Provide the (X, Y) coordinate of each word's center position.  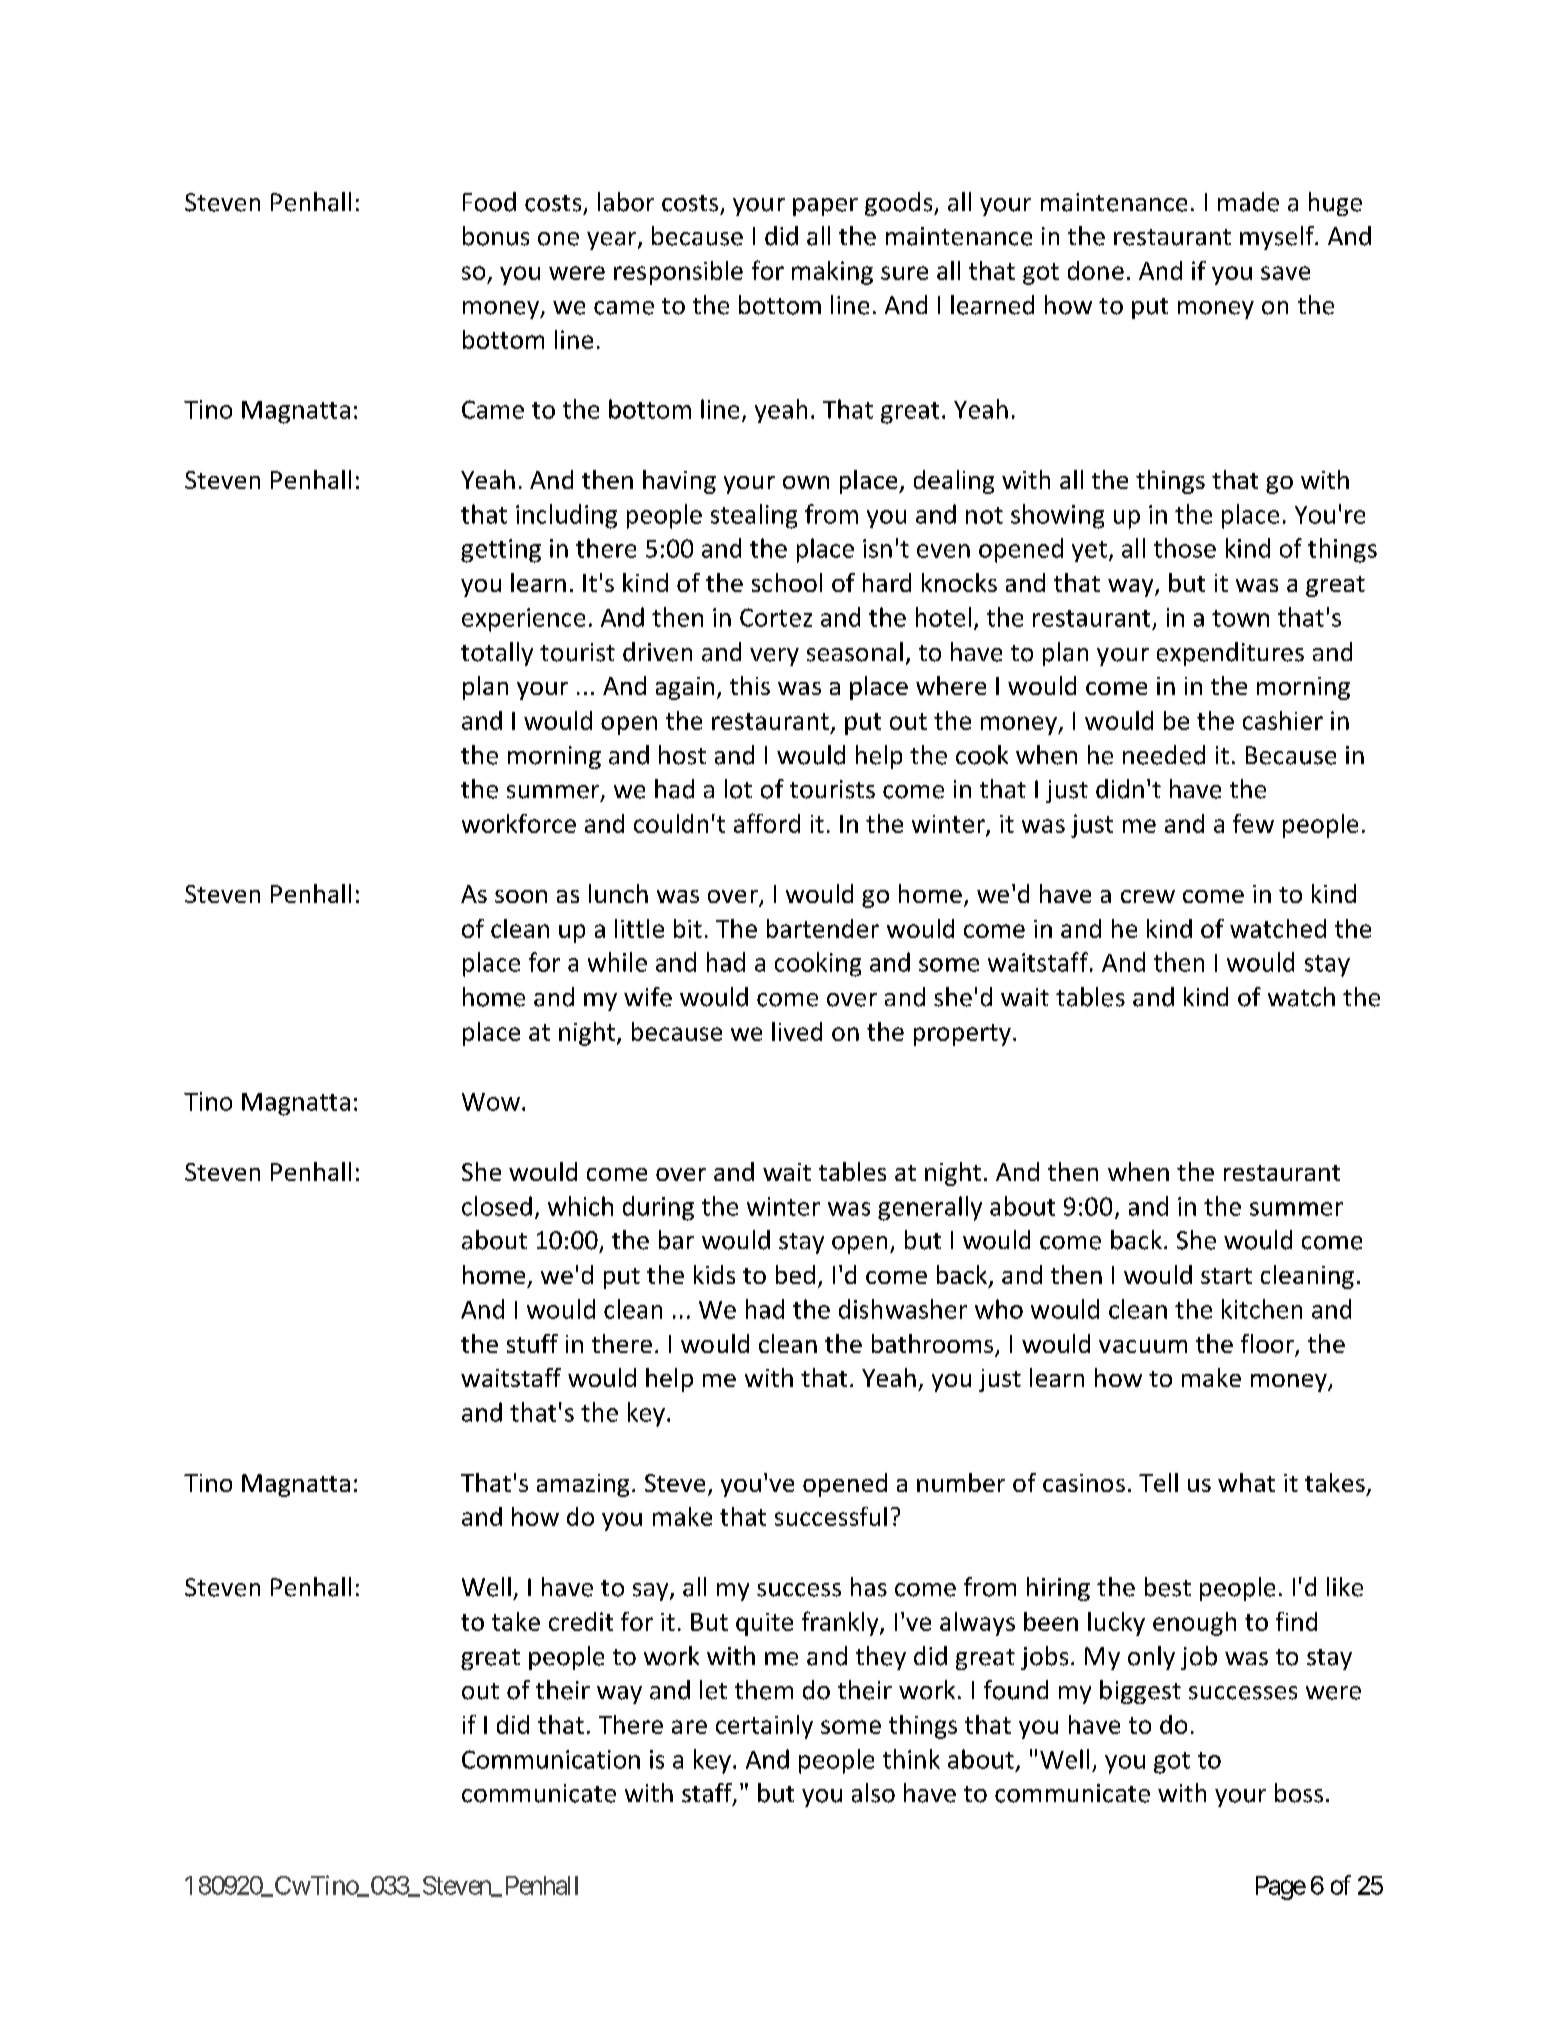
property (962, 1035)
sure (904, 273)
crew (1148, 896)
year (613, 241)
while (617, 962)
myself (1278, 238)
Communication (551, 1759)
